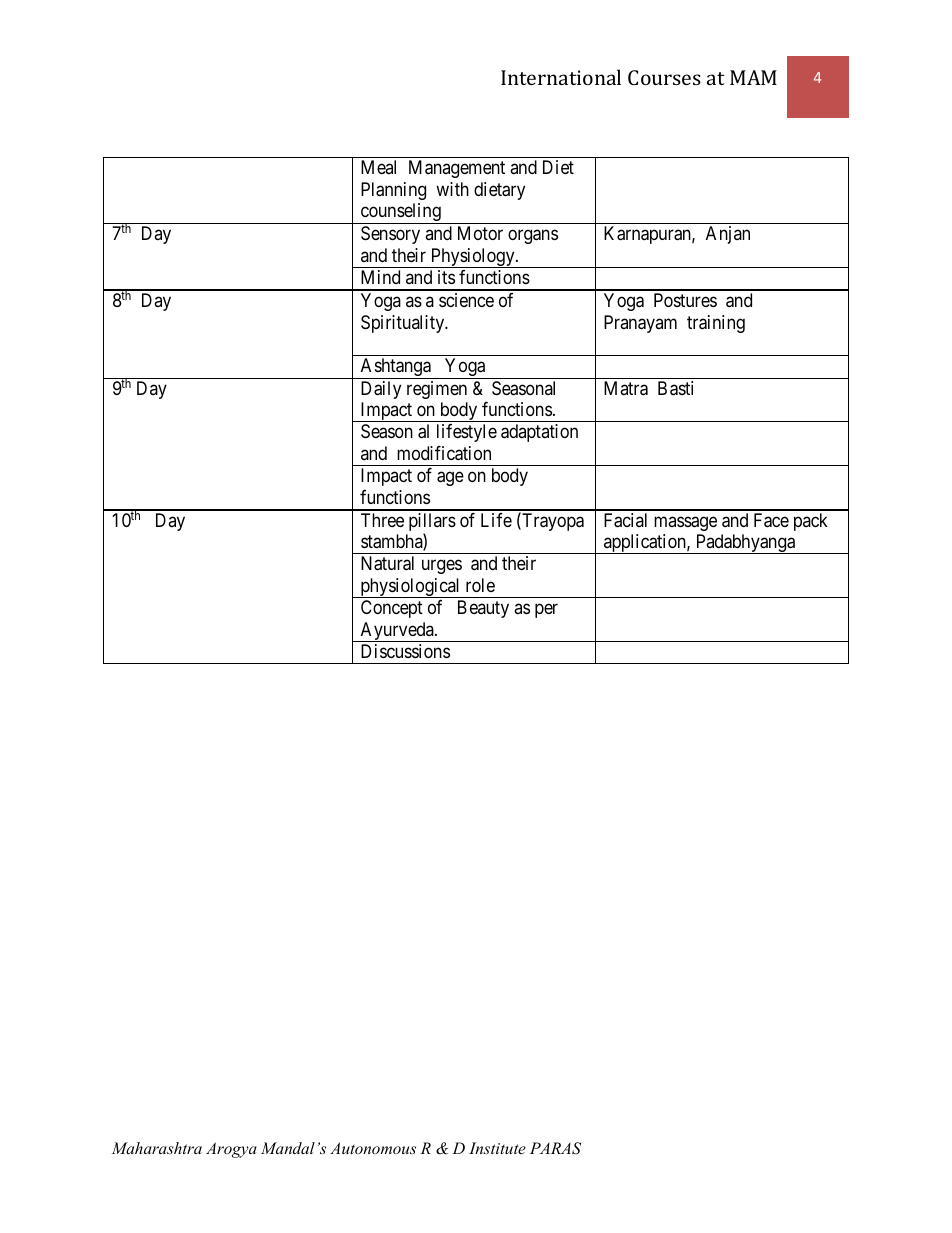  I want to click on per, so click(546, 611).
